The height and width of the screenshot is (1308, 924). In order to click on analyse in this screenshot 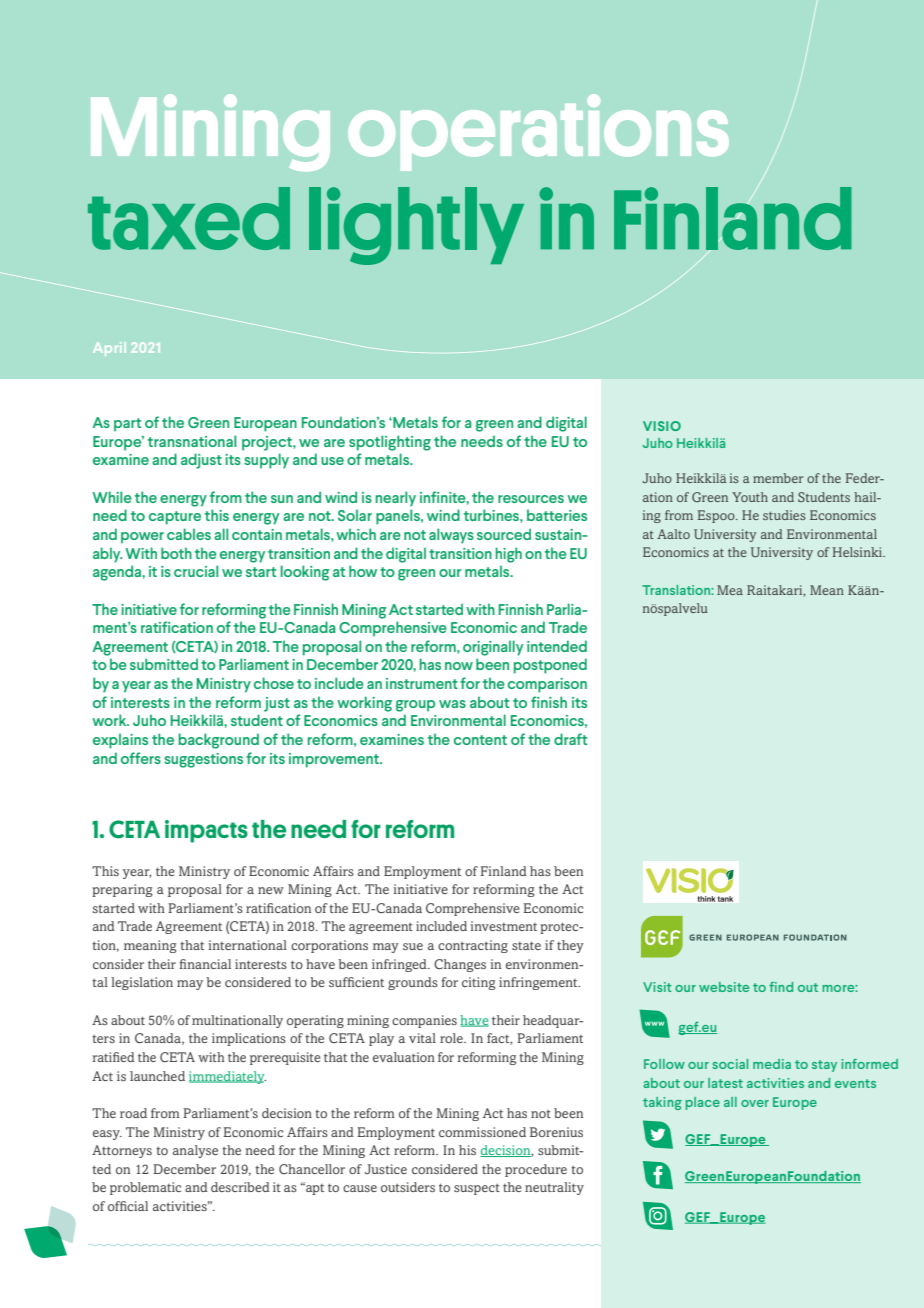, I will do `click(195, 1151)`.
